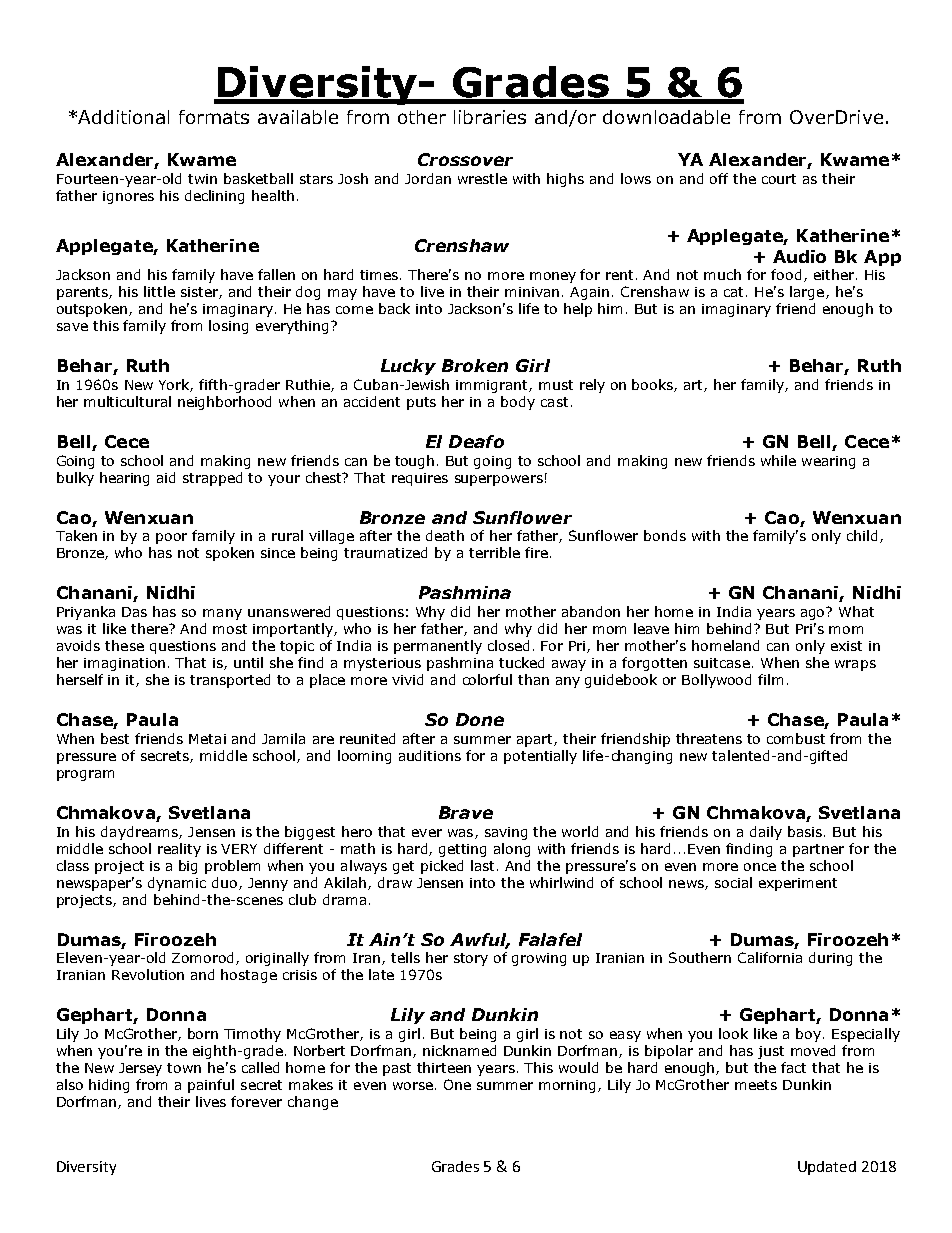 Image resolution: width=952 pixels, height=1233 pixels. I want to click on worse, so click(413, 1086).
